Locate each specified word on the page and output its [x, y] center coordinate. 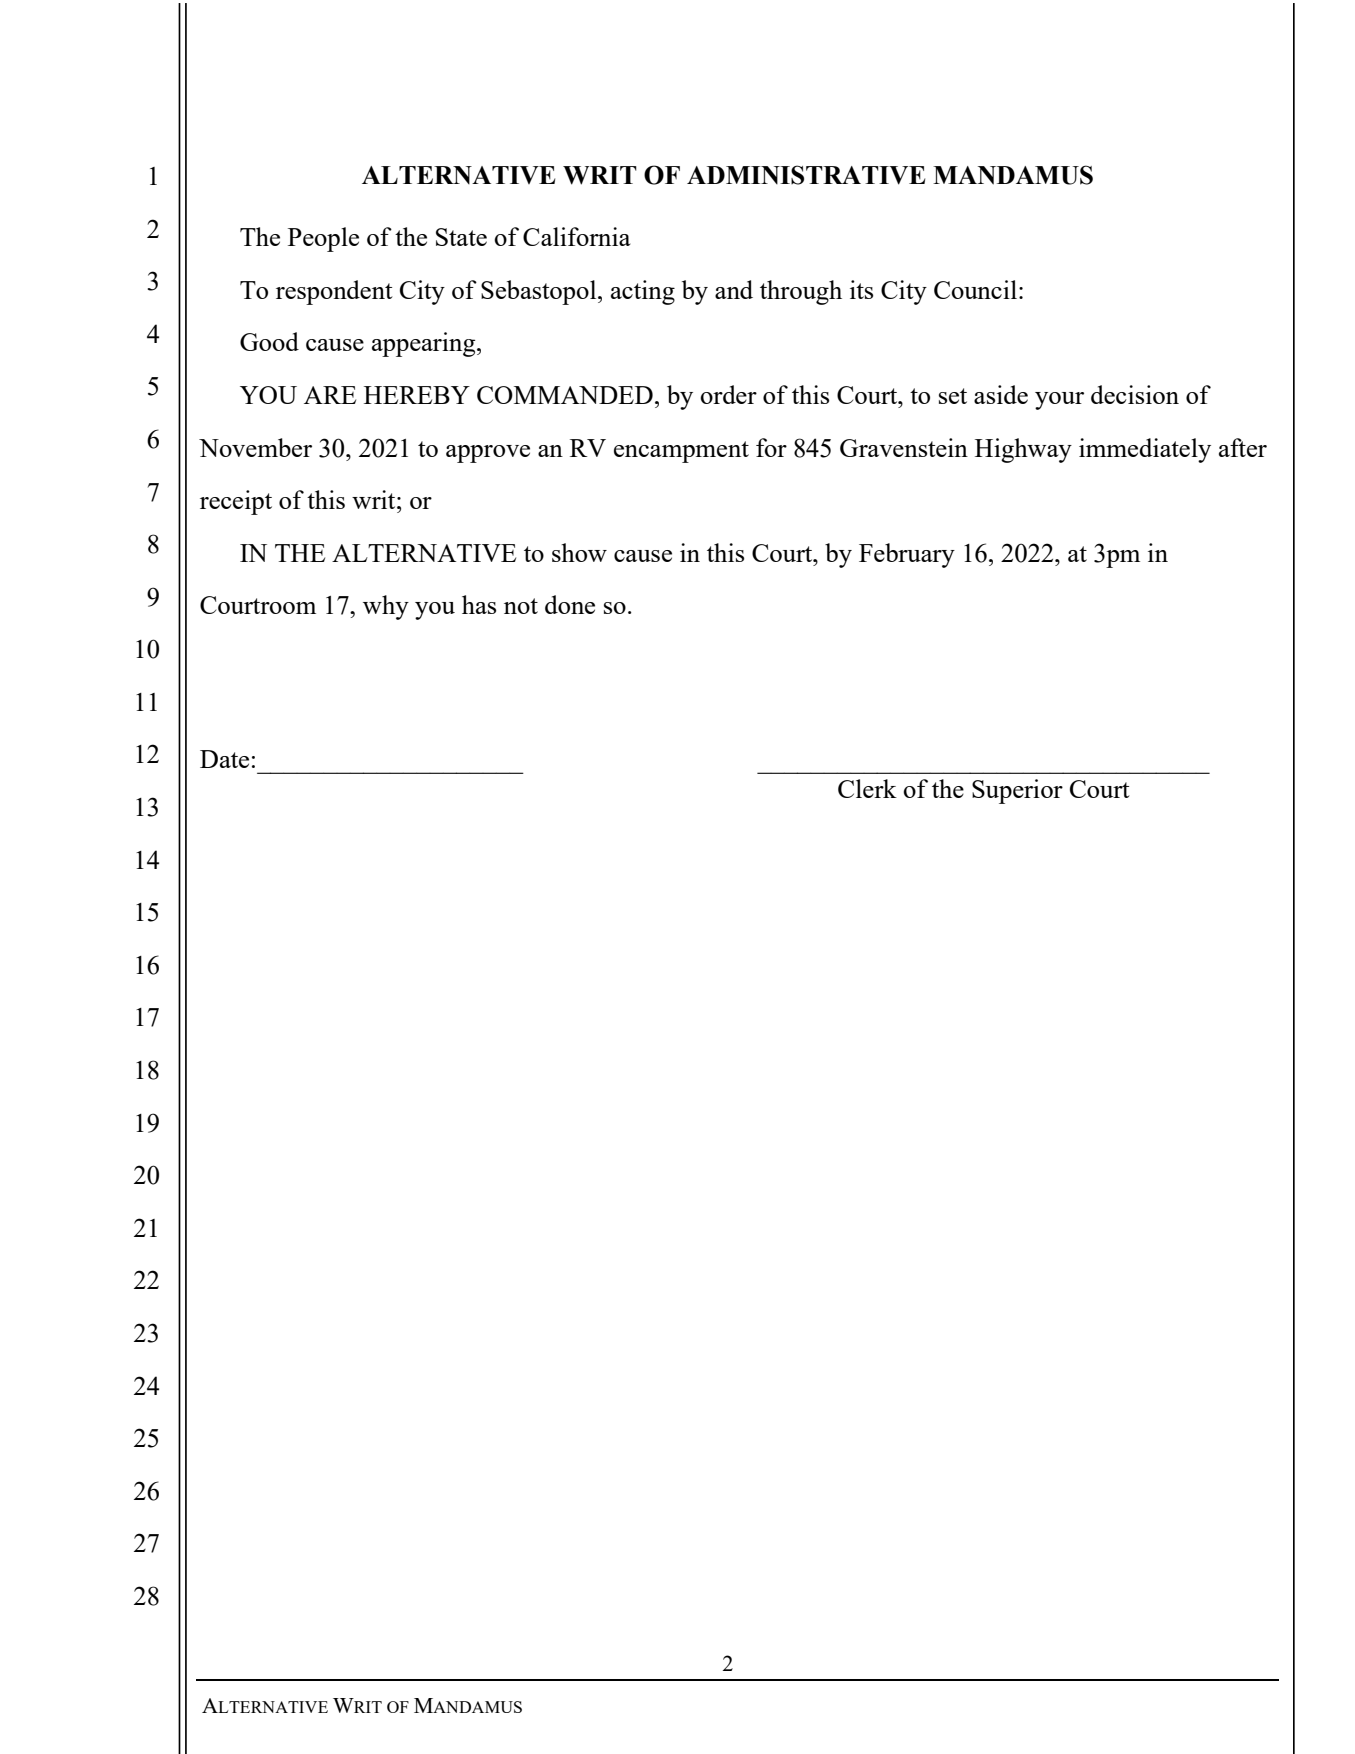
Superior [1017, 791]
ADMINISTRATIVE [806, 175]
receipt [236, 502]
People [323, 239]
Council [975, 289]
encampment [681, 452]
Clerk [867, 788]
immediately [1145, 450]
